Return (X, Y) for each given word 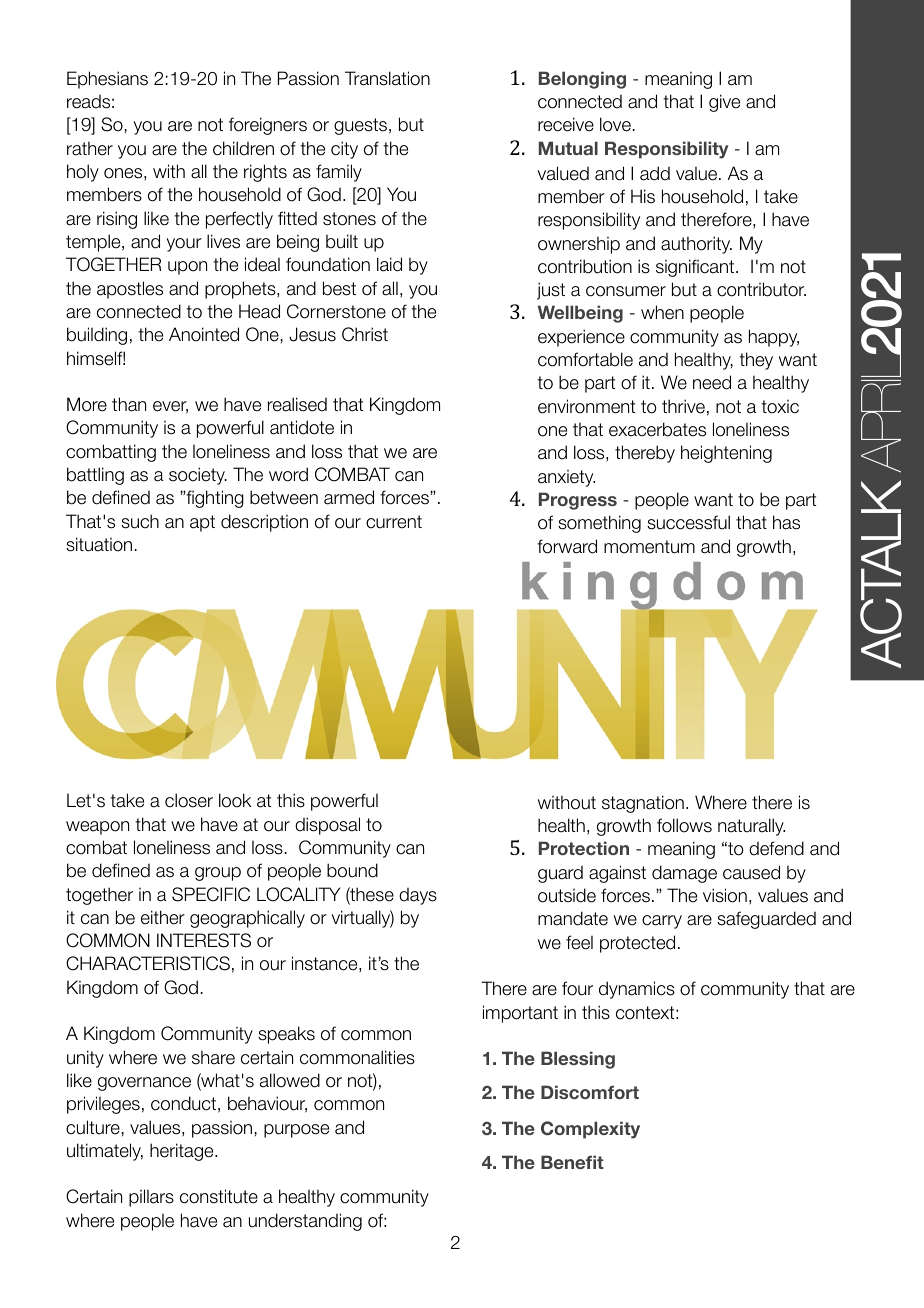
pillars (151, 1198)
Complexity (590, 1130)
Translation (387, 78)
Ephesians (107, 80)
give (724, 103)
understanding (305, 1222)
